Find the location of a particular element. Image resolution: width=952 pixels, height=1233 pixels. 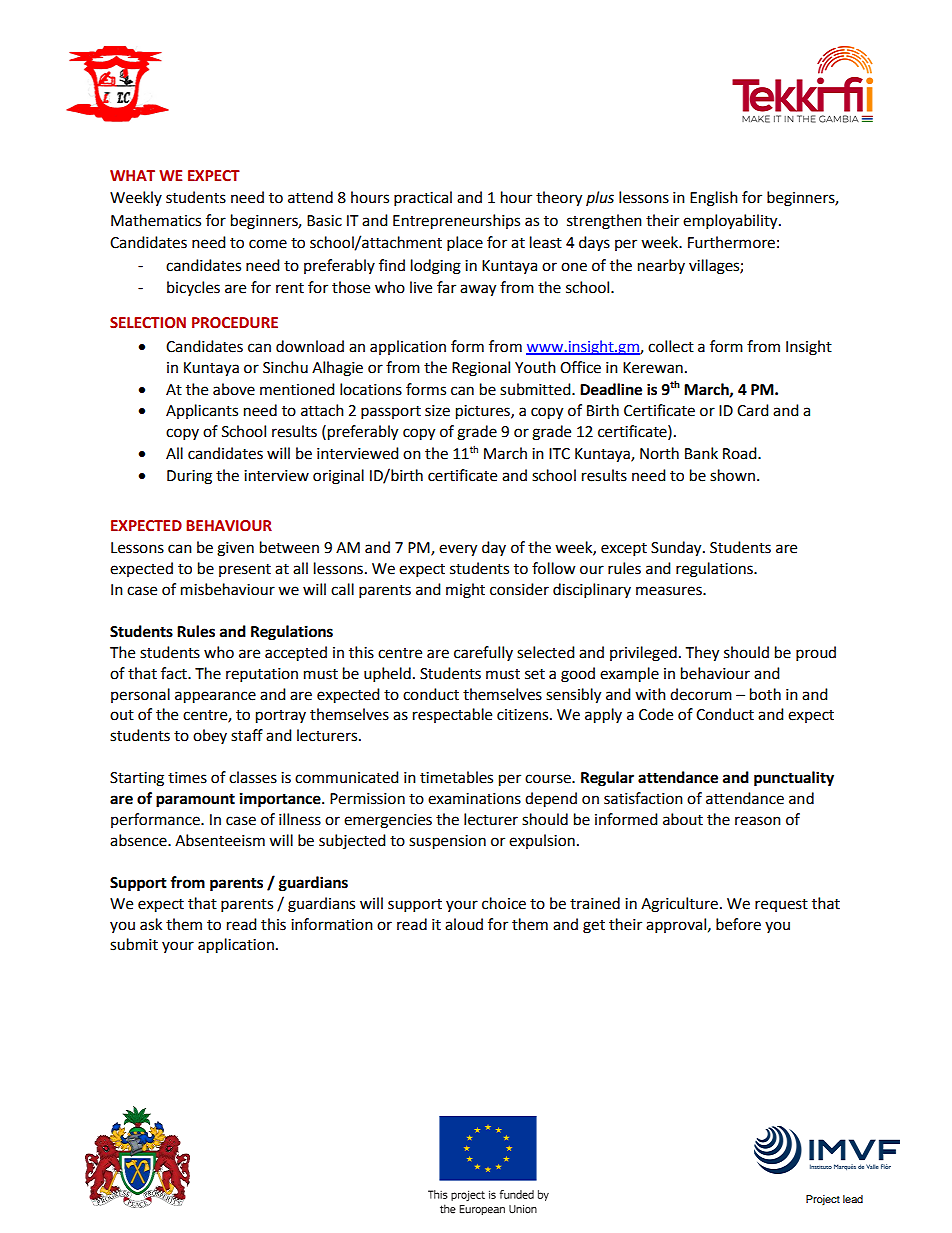

both is located at coordinates (765, 694).
